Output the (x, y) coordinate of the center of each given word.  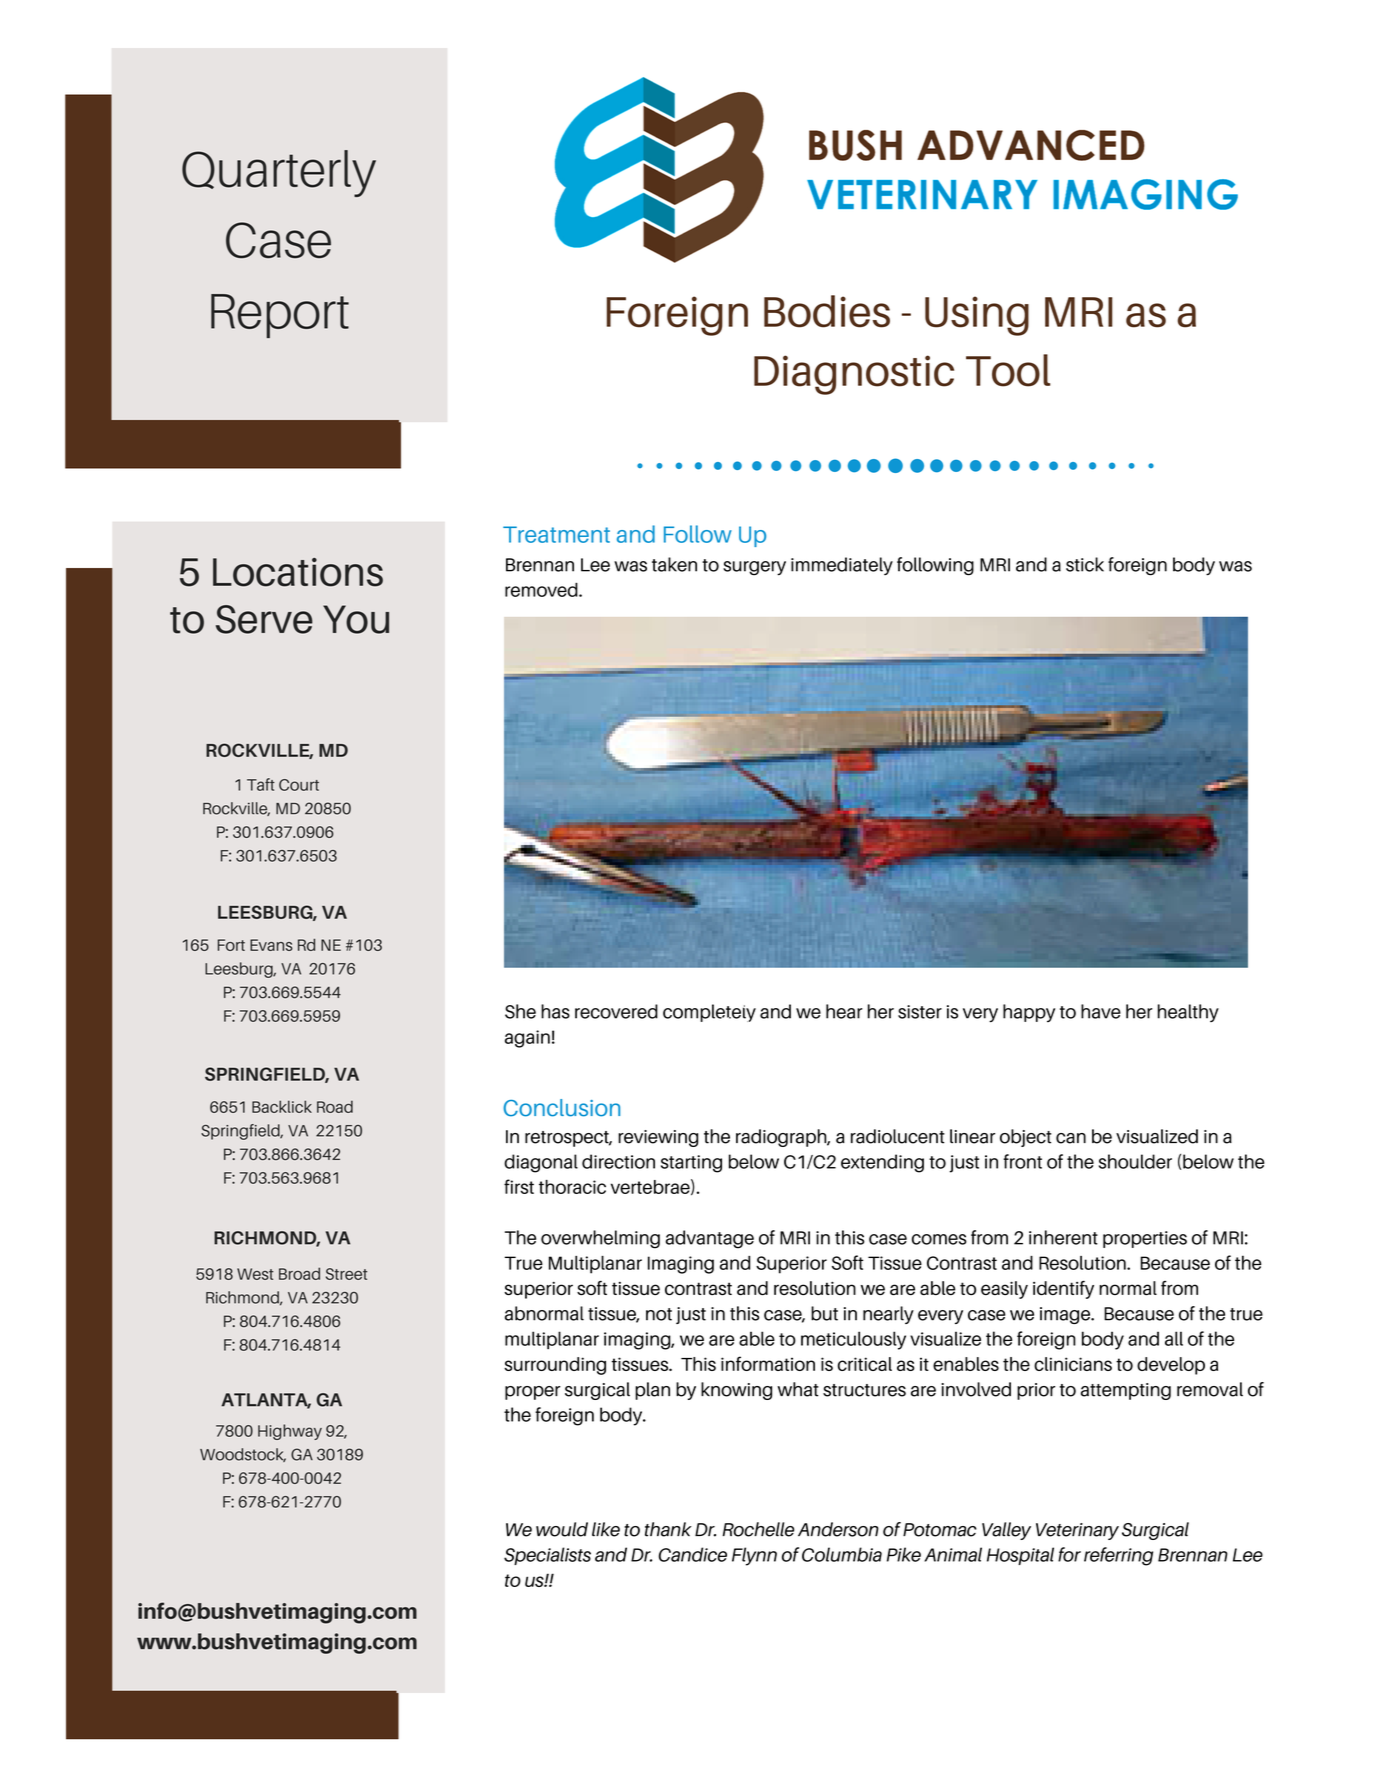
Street (346, 1274)
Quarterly (279, 173)
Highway (290, 1432)
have (1101, 1011)
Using (977, 316)
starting (691, 1164)
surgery (754, 568)
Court (299, 785)
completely (709, 1013)
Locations (298, 572)
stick (1085, 564)
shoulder (1135, 1161)
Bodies (827, 311)
